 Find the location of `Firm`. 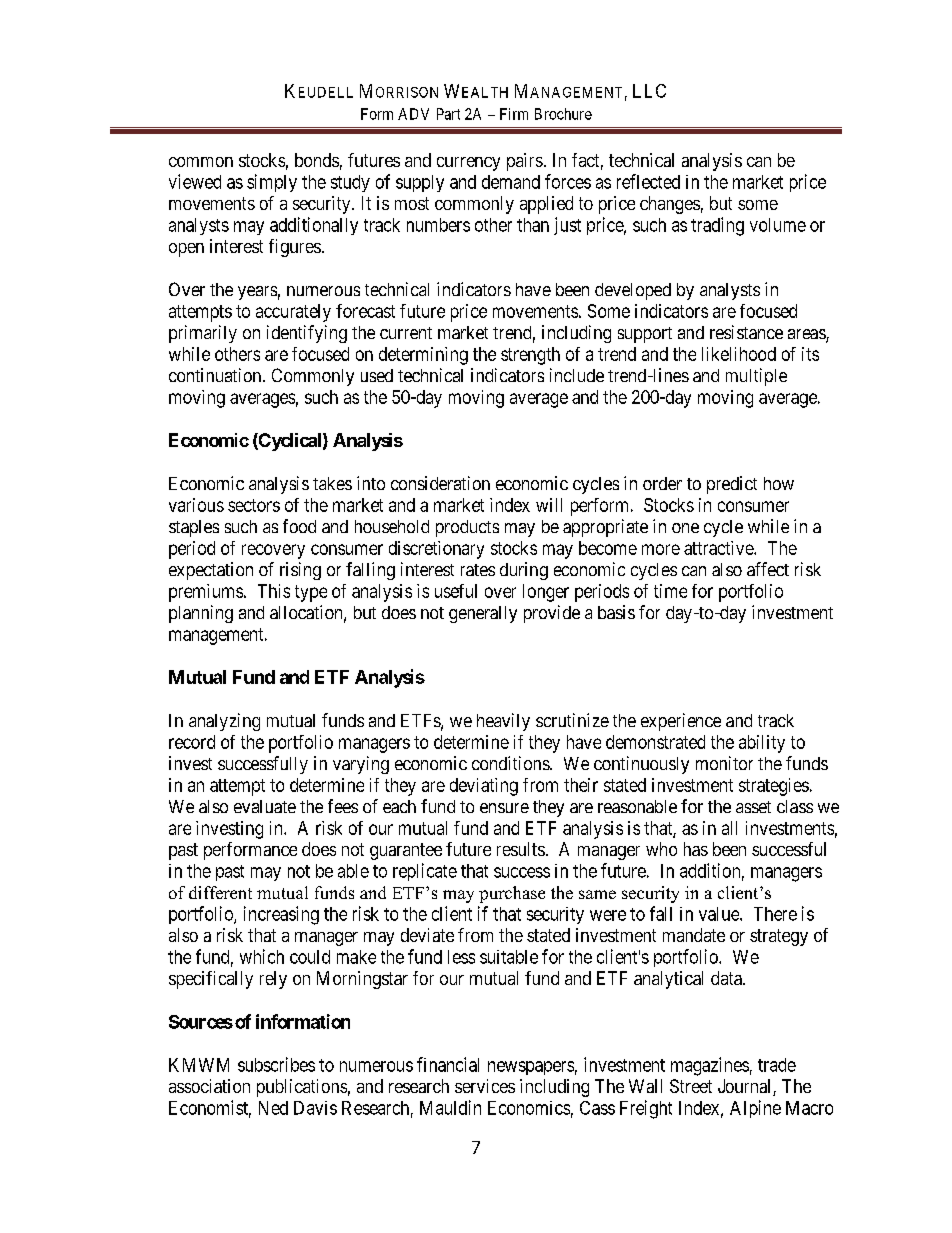

Firm is located at coordinates (514, 114).
